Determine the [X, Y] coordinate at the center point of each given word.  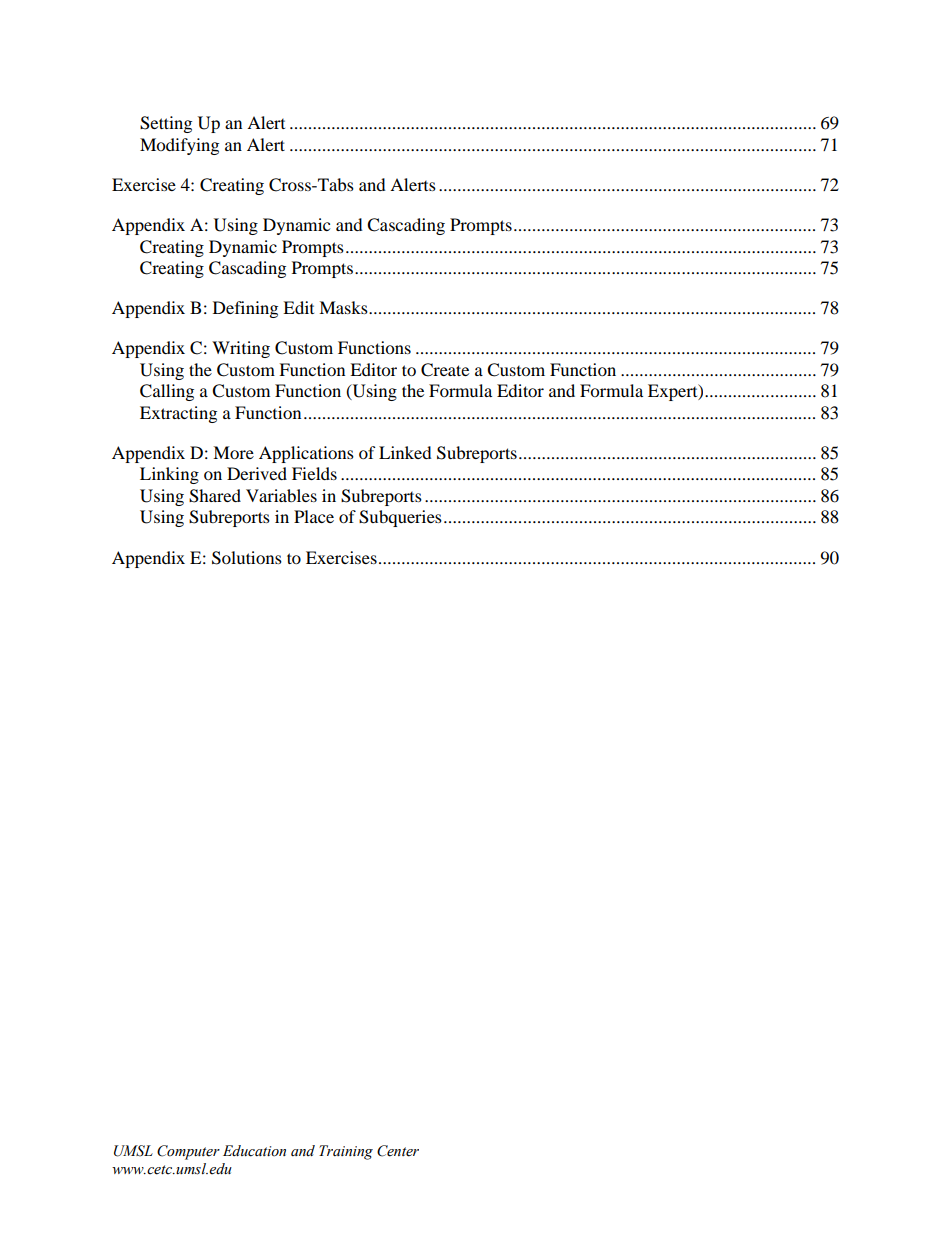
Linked [405, 452]
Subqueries [400, 518]
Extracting [178, 414]
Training [346, 1152]
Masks [344, 307]
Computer [188, 1152]
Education [254, 1151]
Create [445, 370]
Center [398, 1151]
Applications [306, 454]
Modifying [179, 146]
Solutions [247, 558]
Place [314, 516]
